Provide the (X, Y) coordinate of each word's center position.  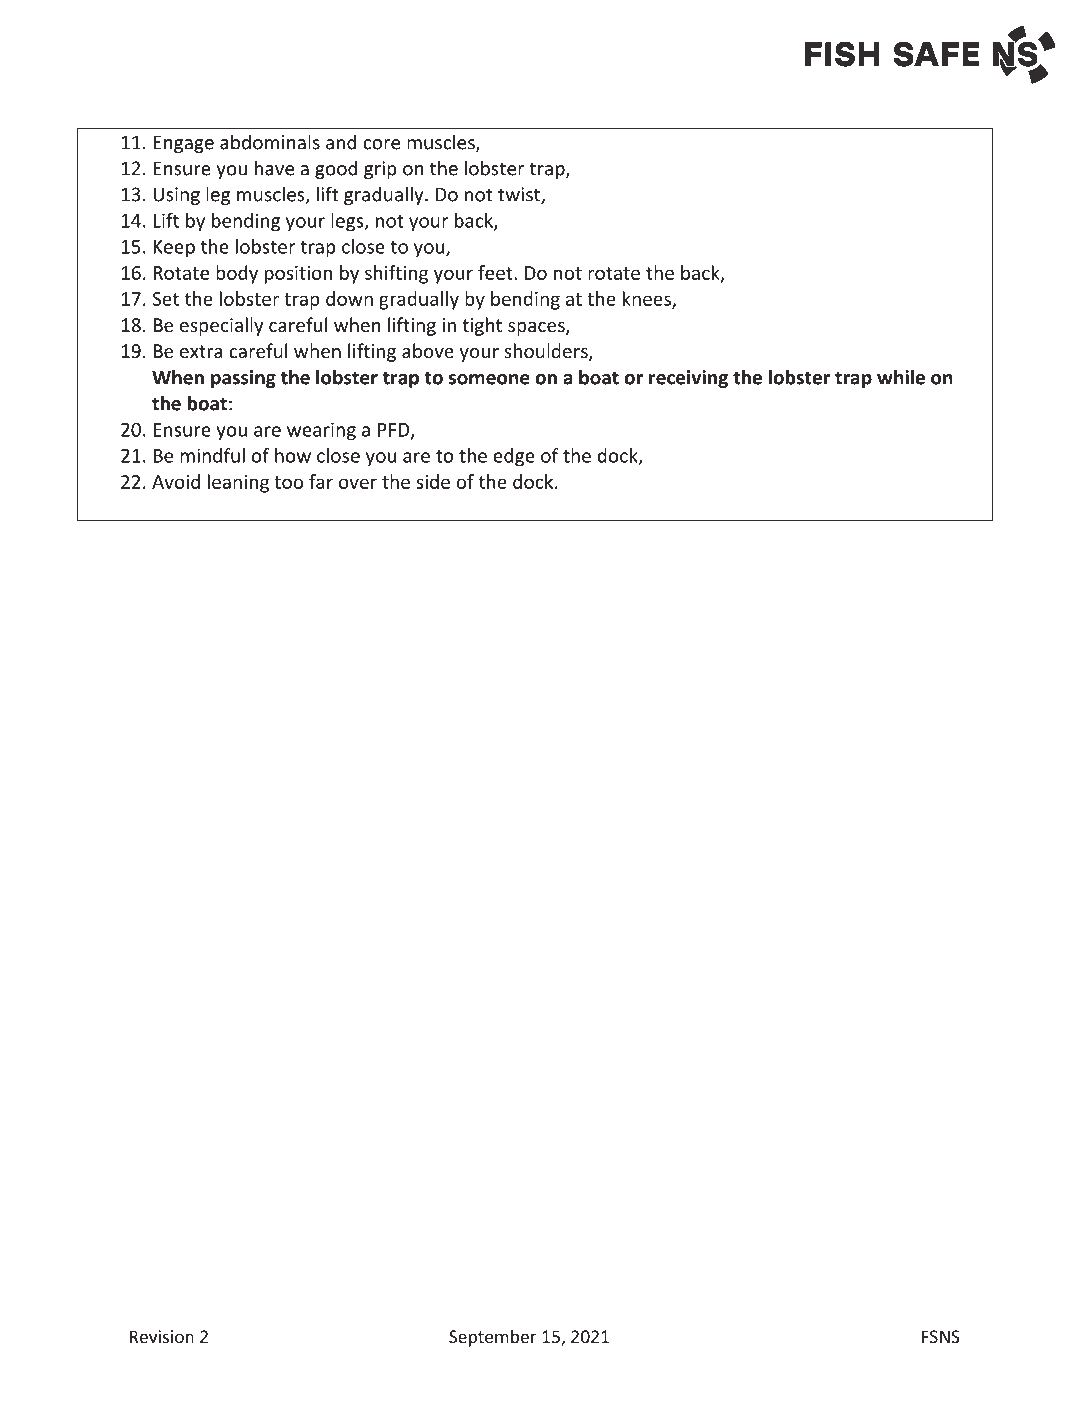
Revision (162, 1336)
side (433, 481)
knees (648, 299)
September (493, 1338)
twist (520, 195)
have (274, 168)
